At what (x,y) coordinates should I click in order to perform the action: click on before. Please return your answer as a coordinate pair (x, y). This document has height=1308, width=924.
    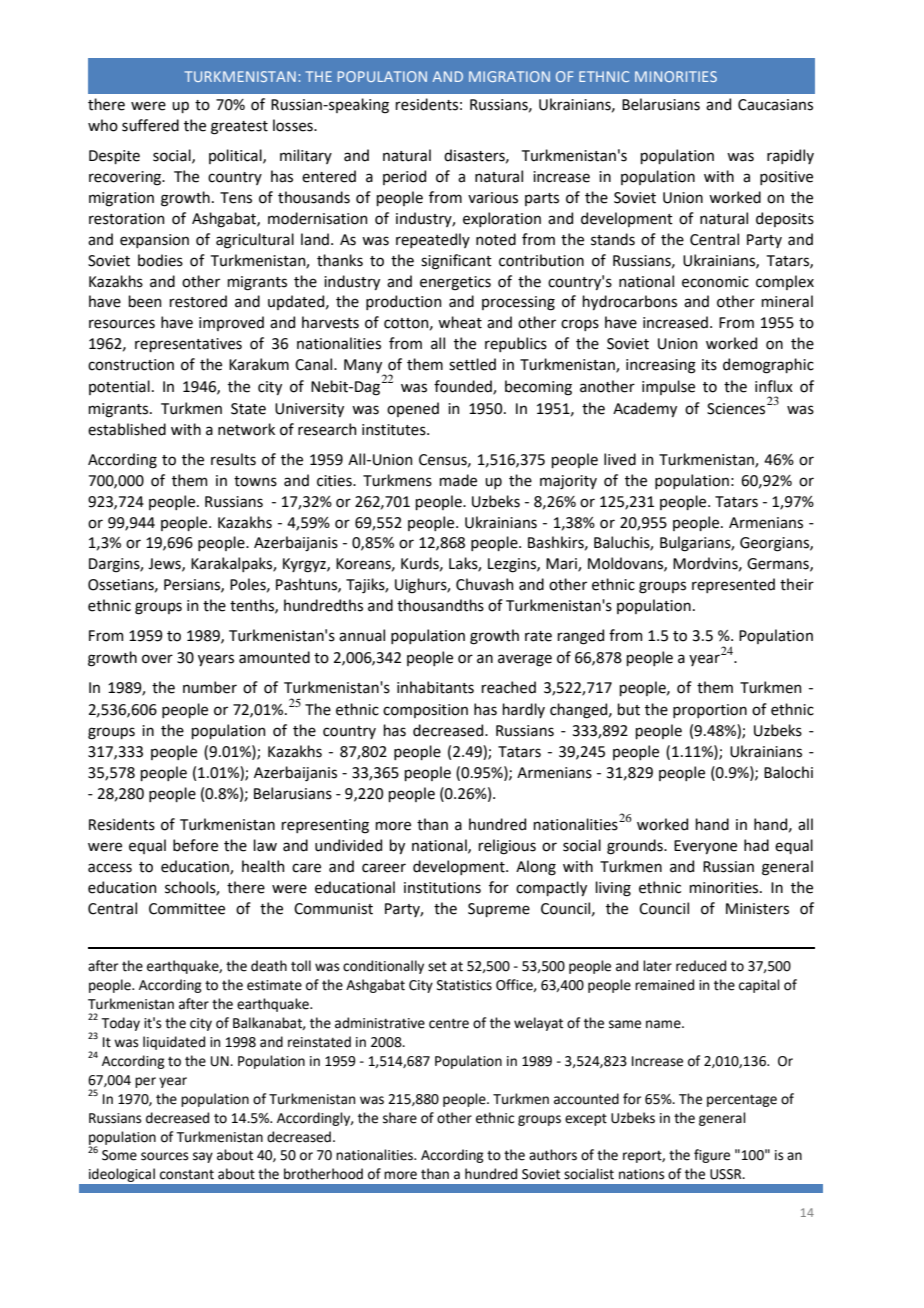
    Looking at the image, I should click on (195, 845).
